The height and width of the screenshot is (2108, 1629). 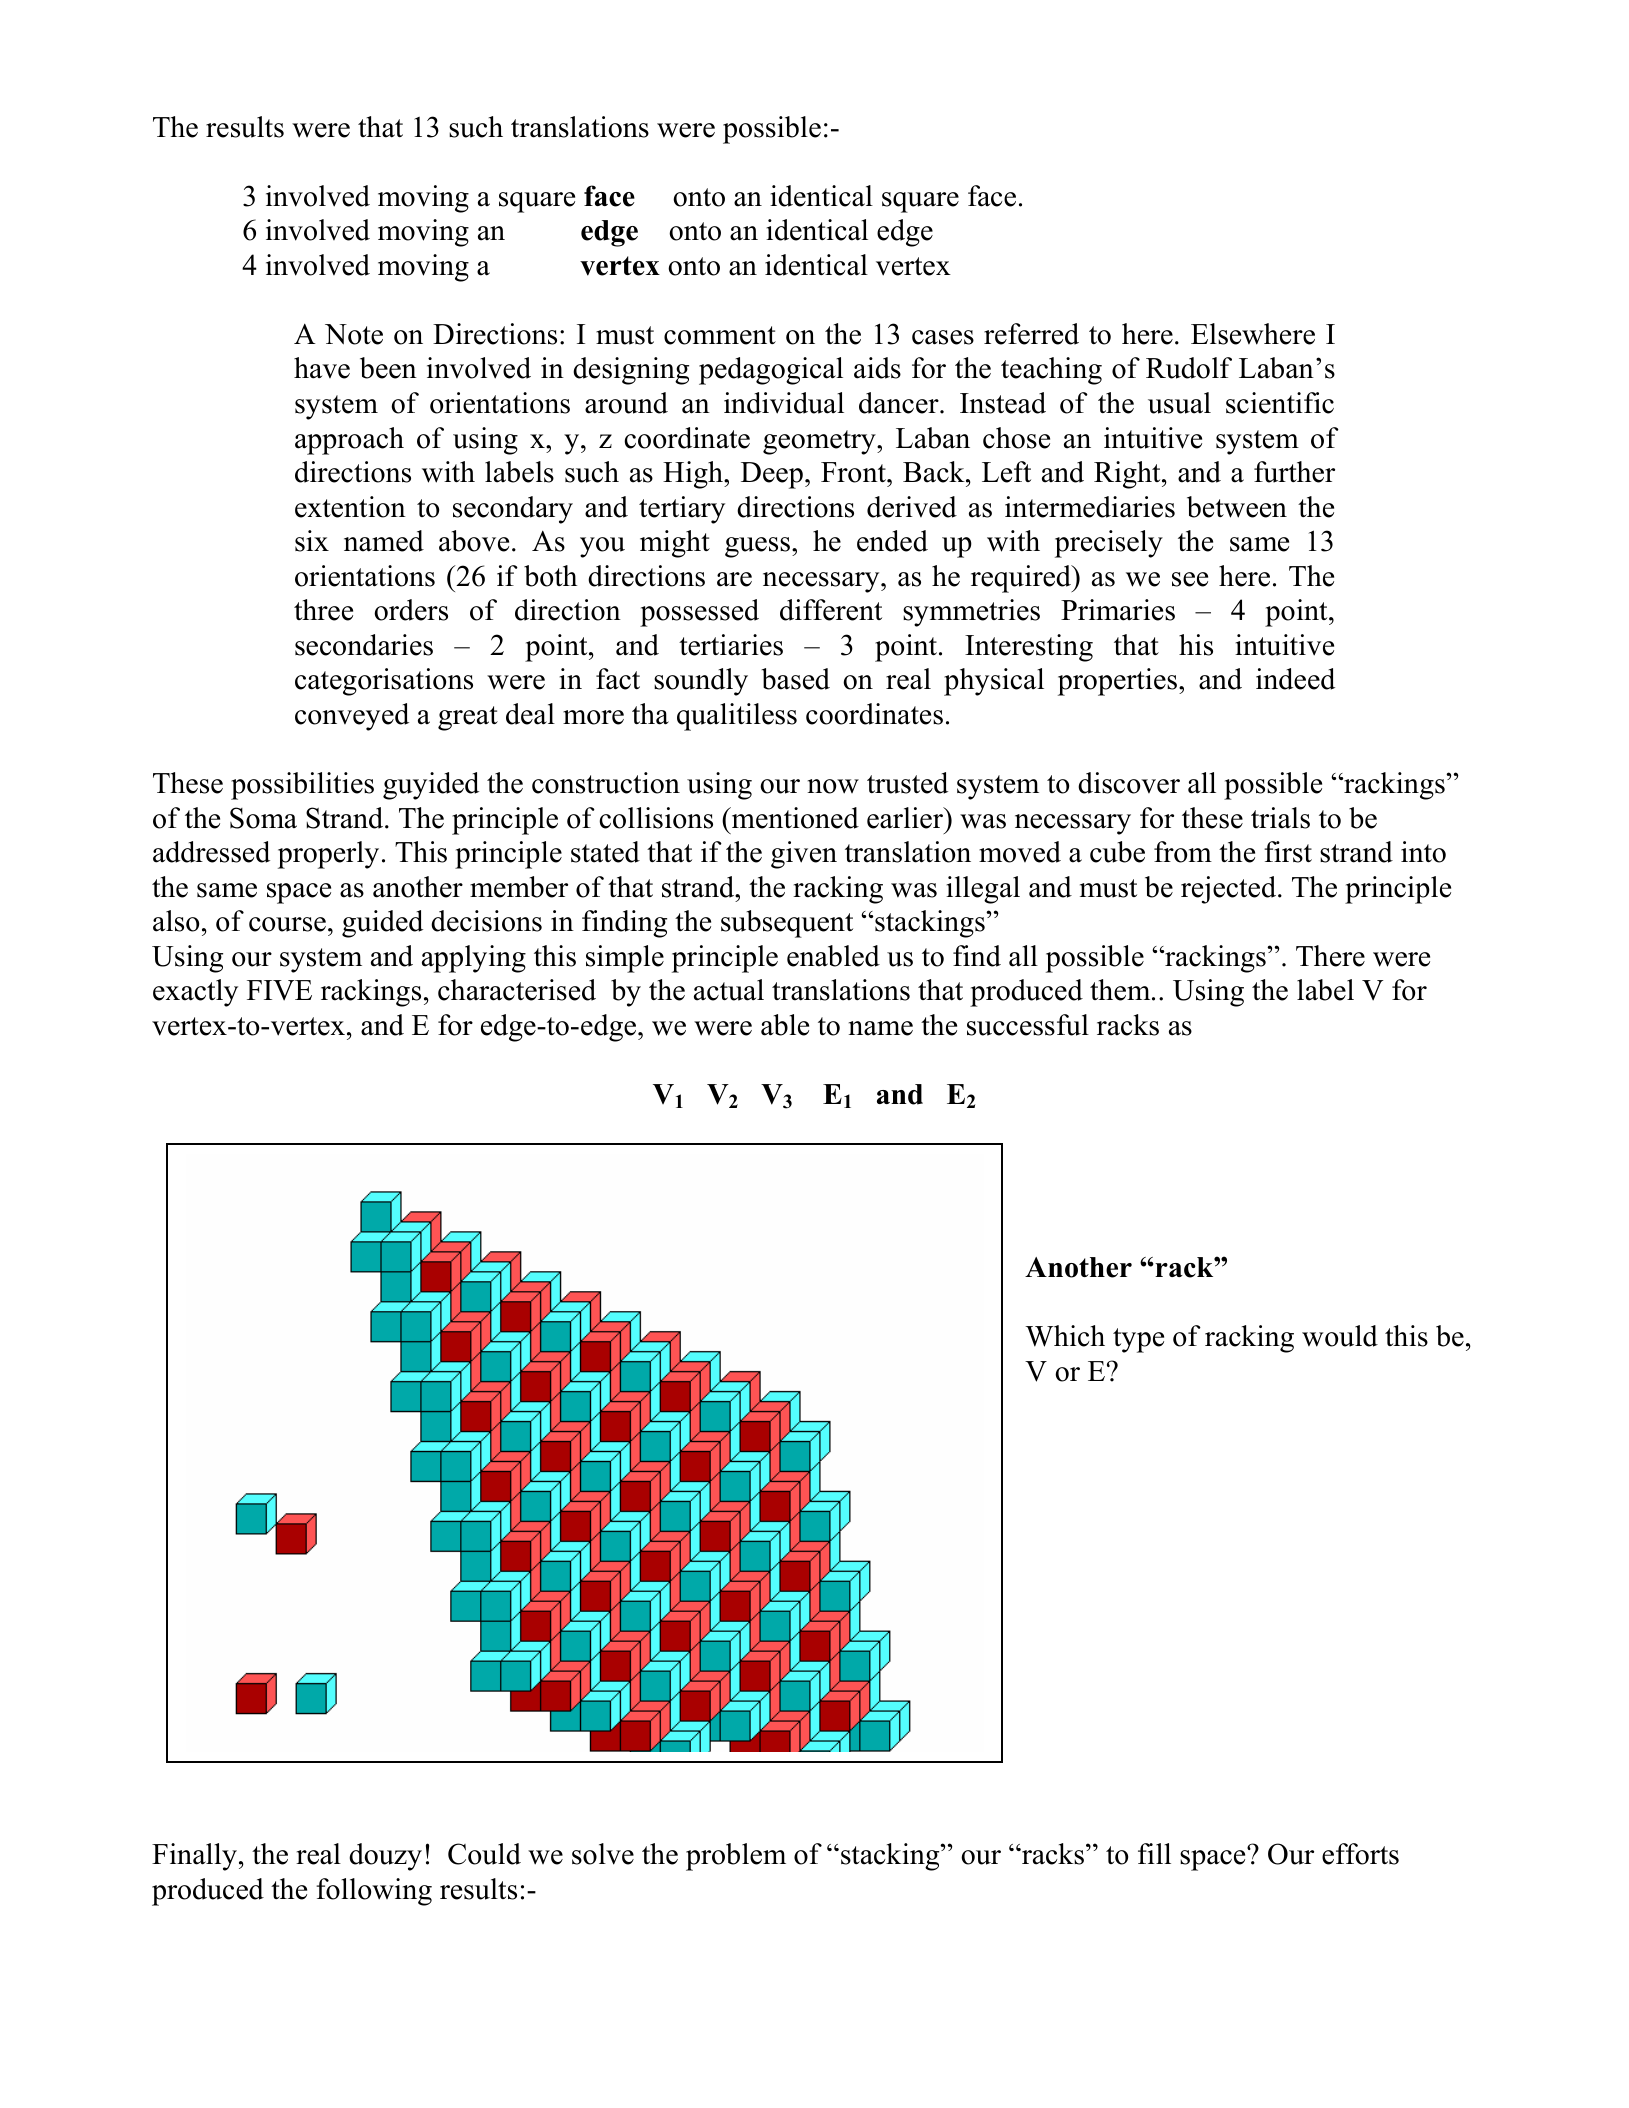 I want to click on pedagogical, so click(x=771, y=371).
